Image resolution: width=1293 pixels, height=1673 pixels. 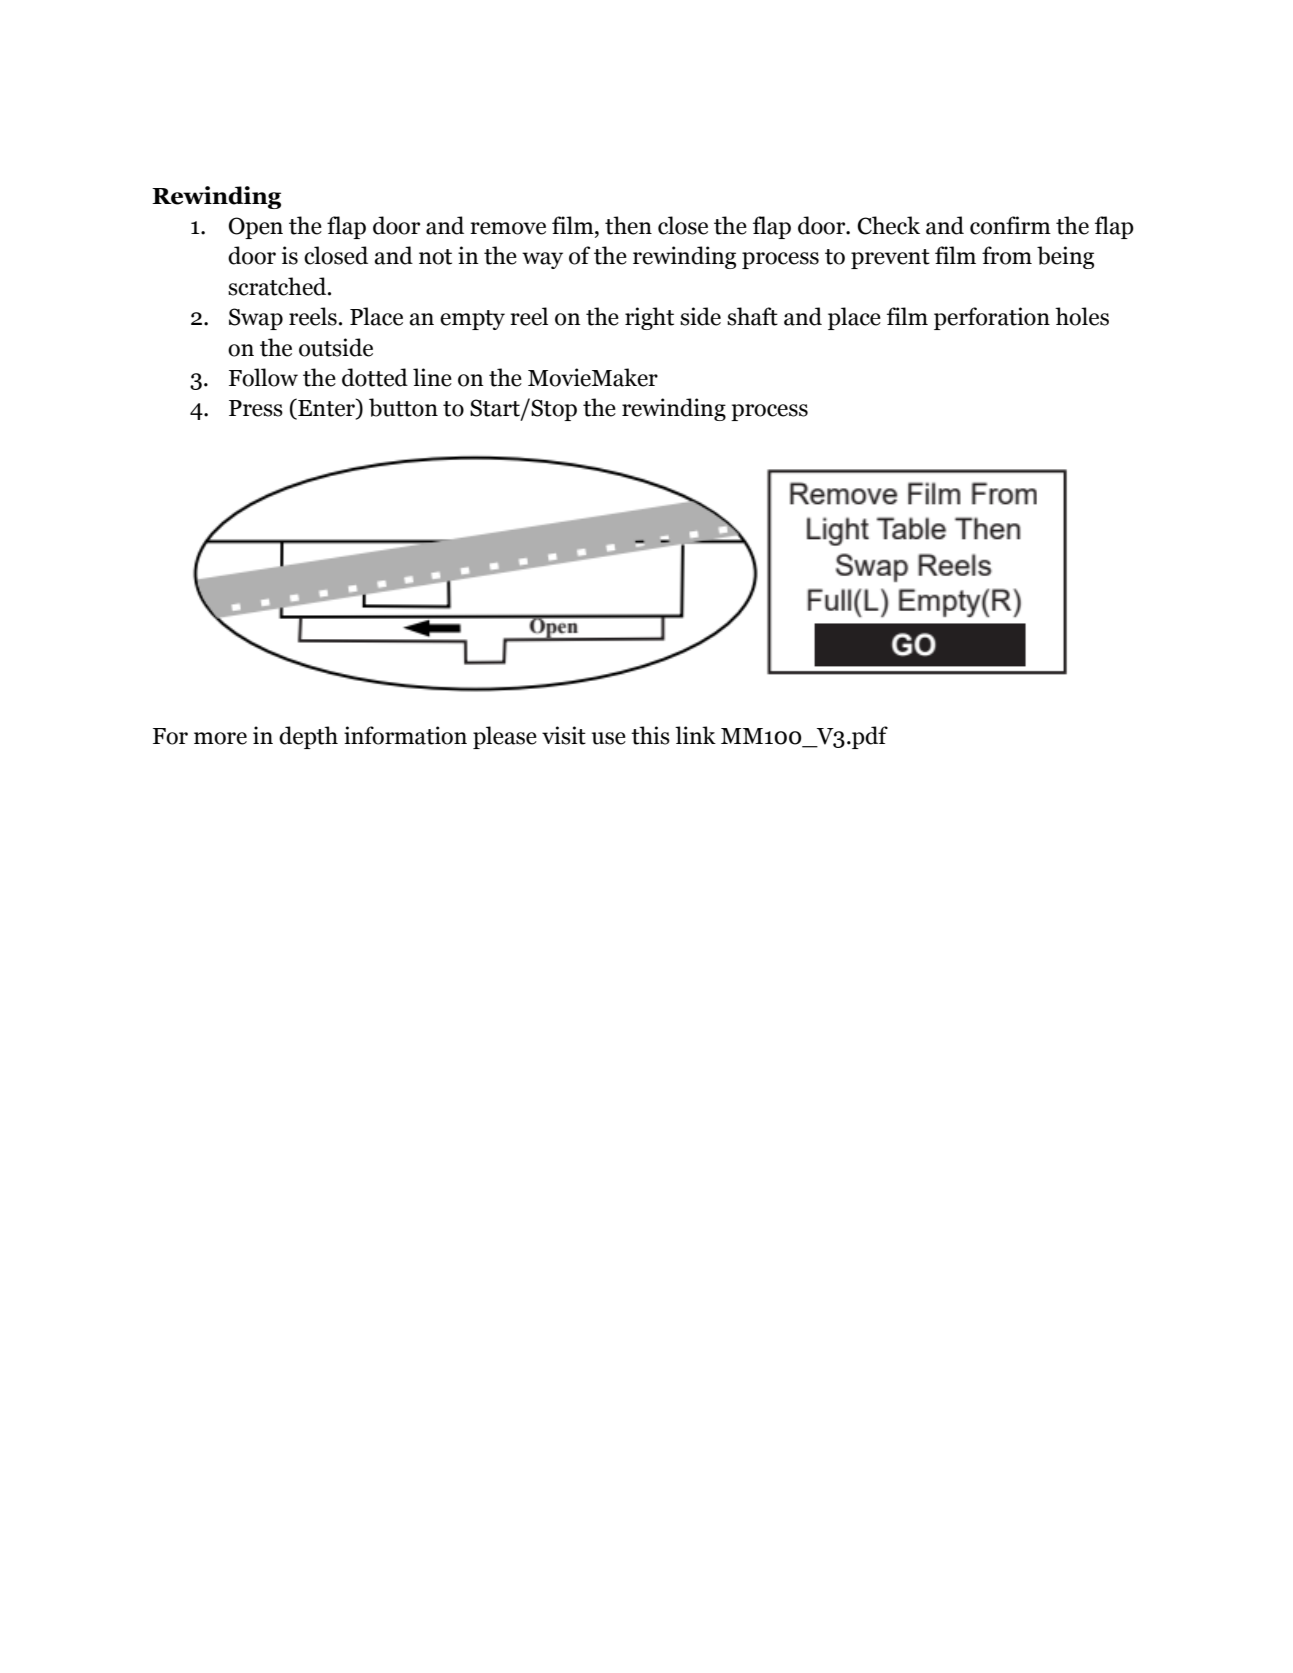 What do you see at coordinates (650, 735) in the document?
I see `this` at bounding box center [650, 735].
